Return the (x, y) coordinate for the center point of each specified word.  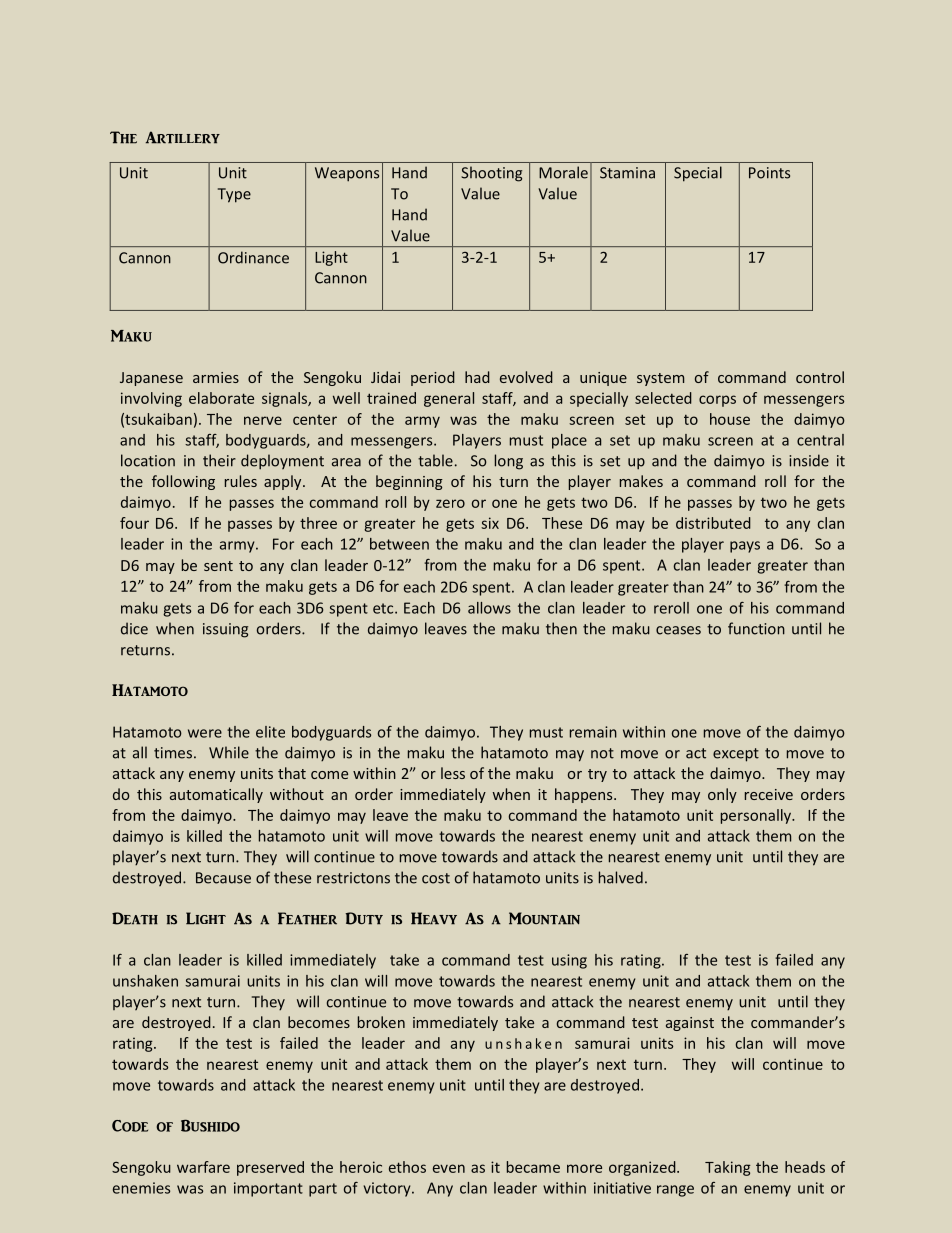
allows (489, 608)
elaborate (221, 398)
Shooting (491, 174)
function (756, 628)
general (449, 399)
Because (223, 878)
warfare (203, 1167)
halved (621, 877)
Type (234, 195)
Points (769, 173)
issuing (225, 630)
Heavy (434, 918)
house (730, 419)
